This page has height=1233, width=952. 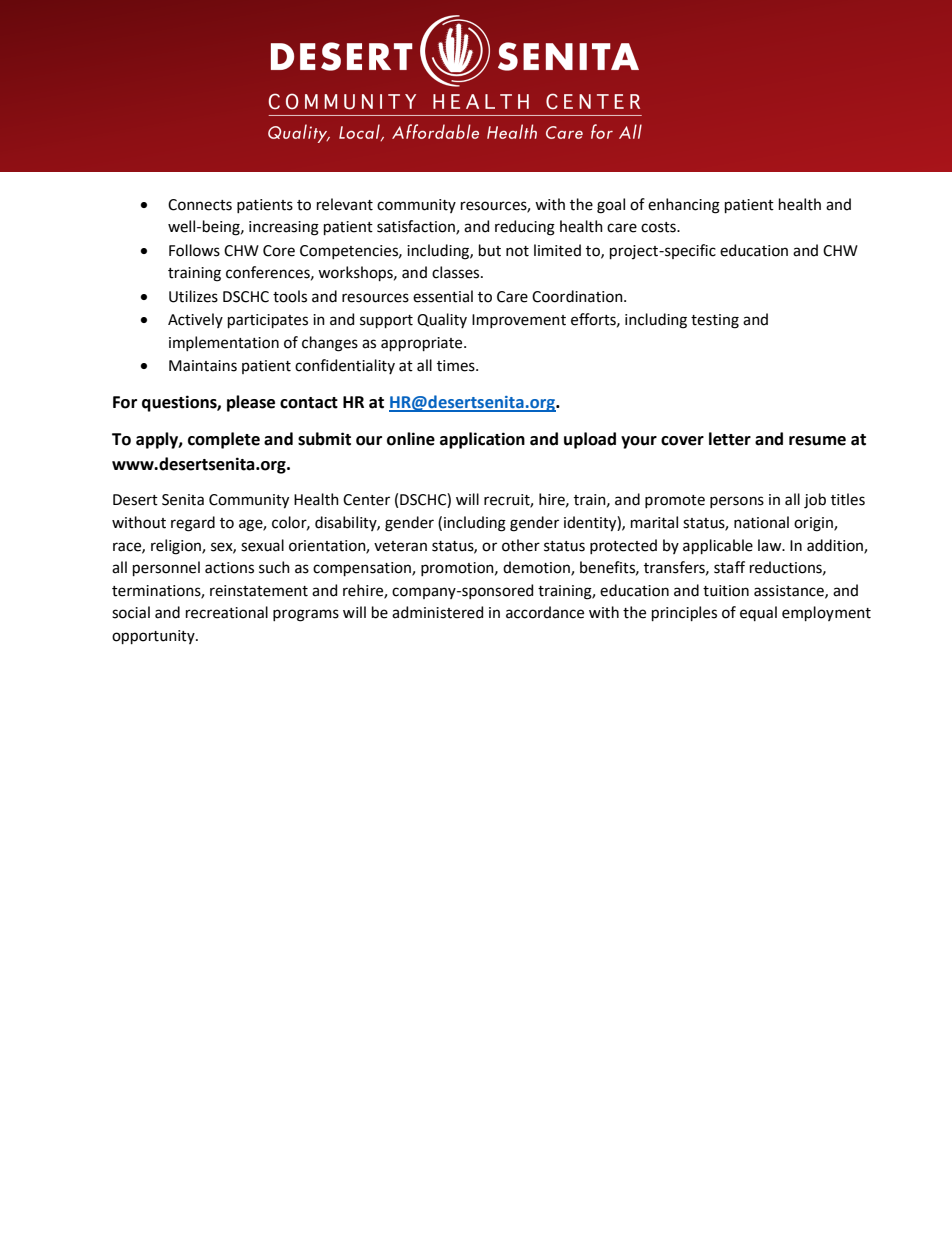 What do you see at coordinates (730, 439) in the page?
I see `letter` at bounding box center [730, 439].
